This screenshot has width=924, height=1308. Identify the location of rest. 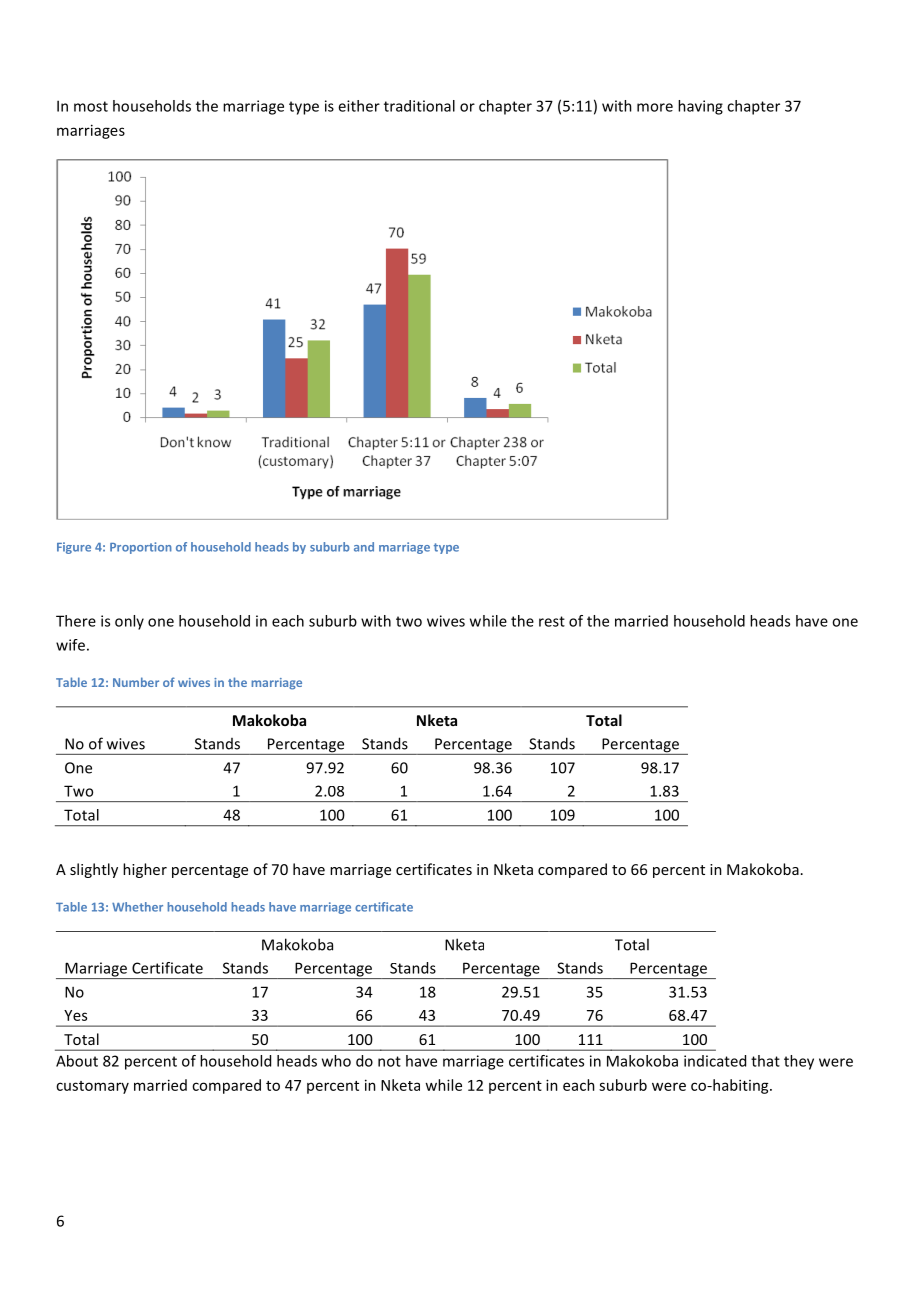
(552, 621).
